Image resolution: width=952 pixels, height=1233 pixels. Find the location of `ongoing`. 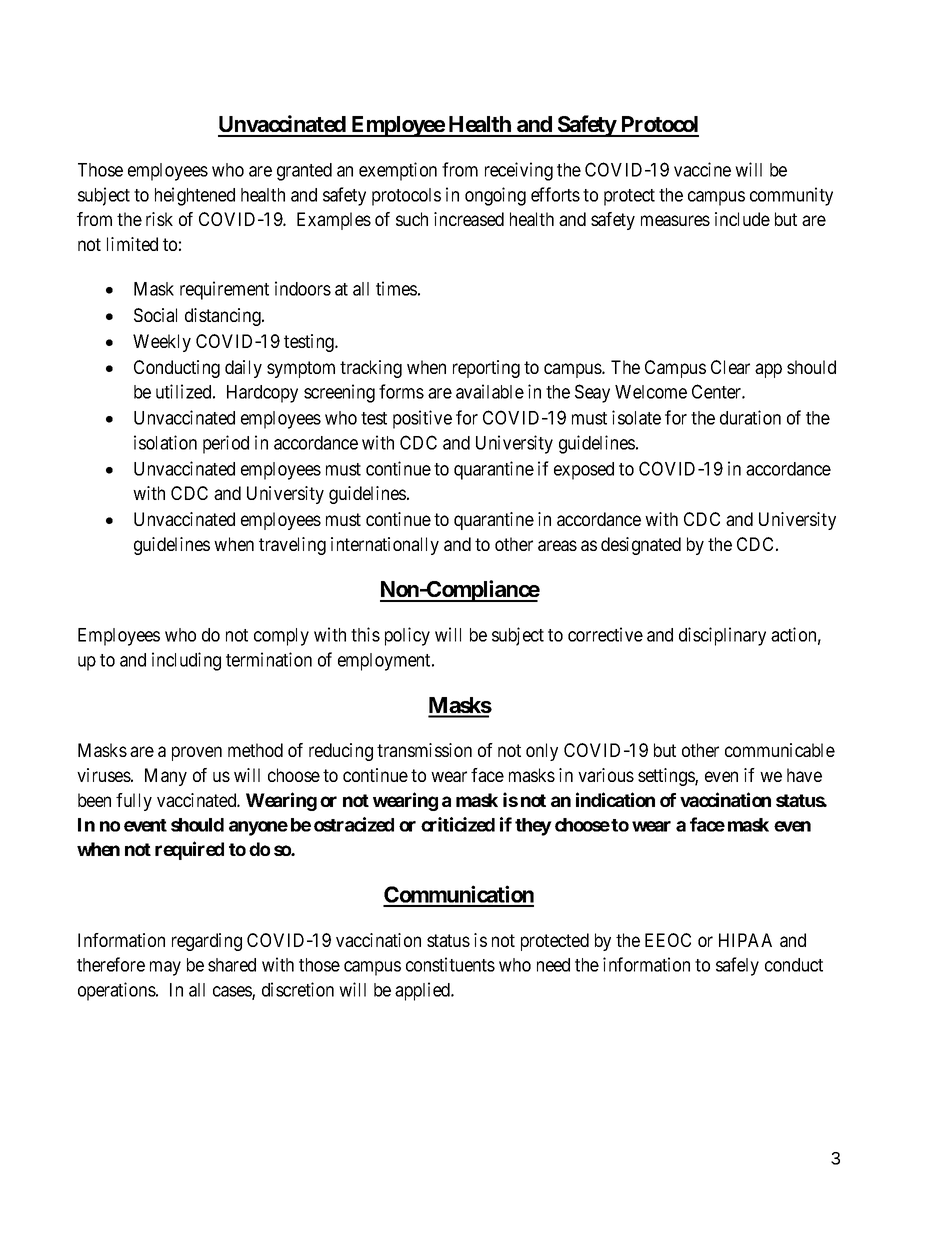

ongoing is located at coordinates (495, 196).
